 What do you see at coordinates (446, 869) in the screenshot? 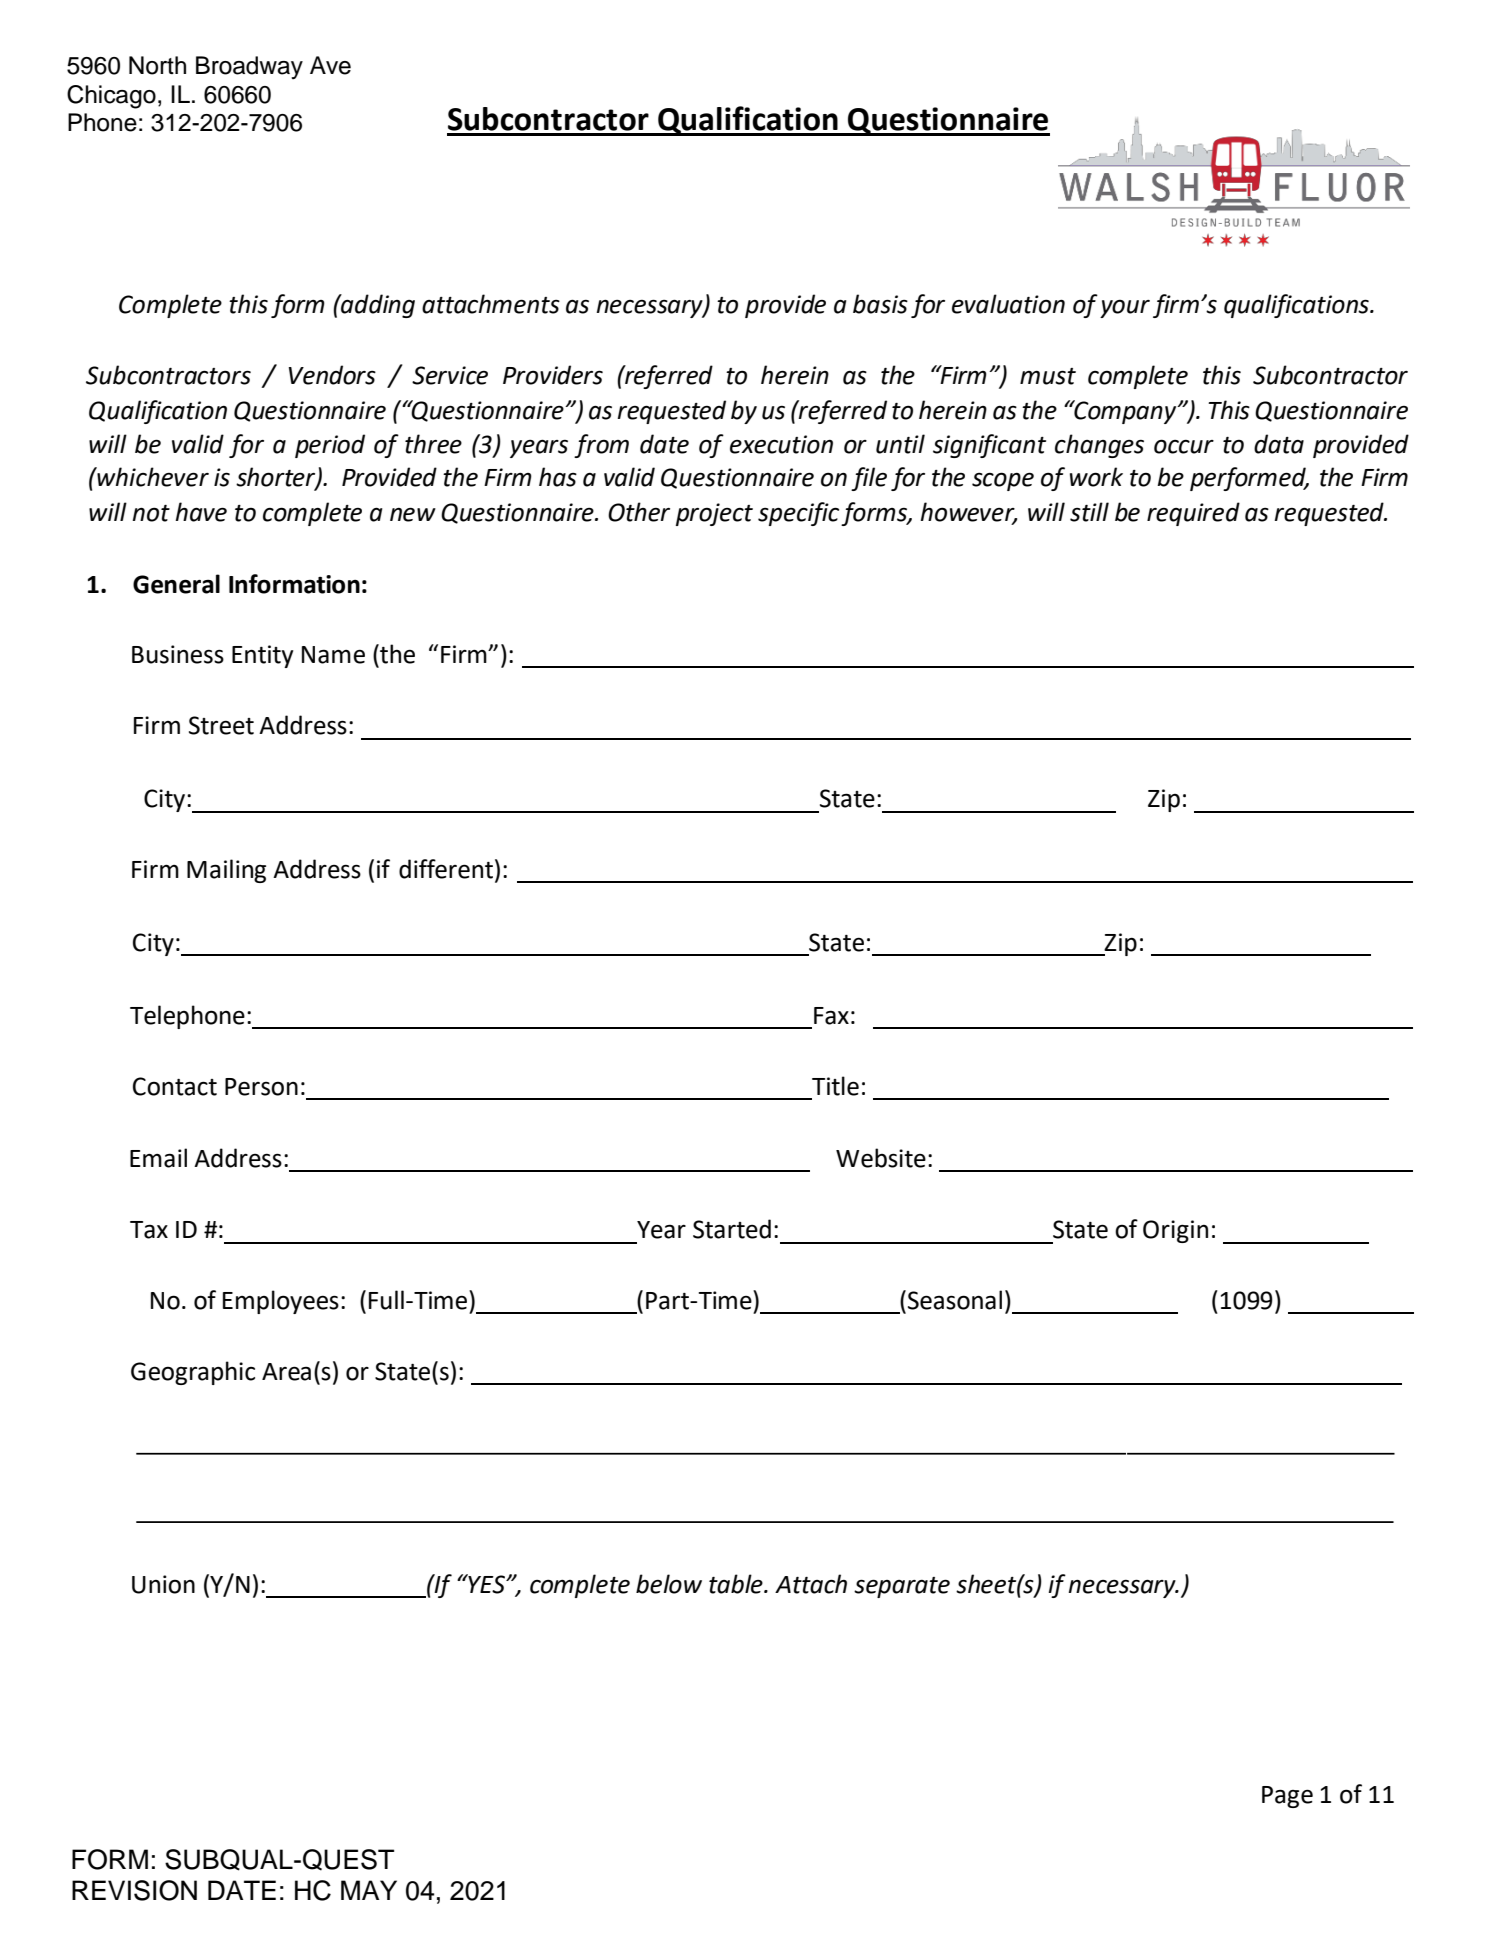
I see `different` at bounding box center [446, 869].
